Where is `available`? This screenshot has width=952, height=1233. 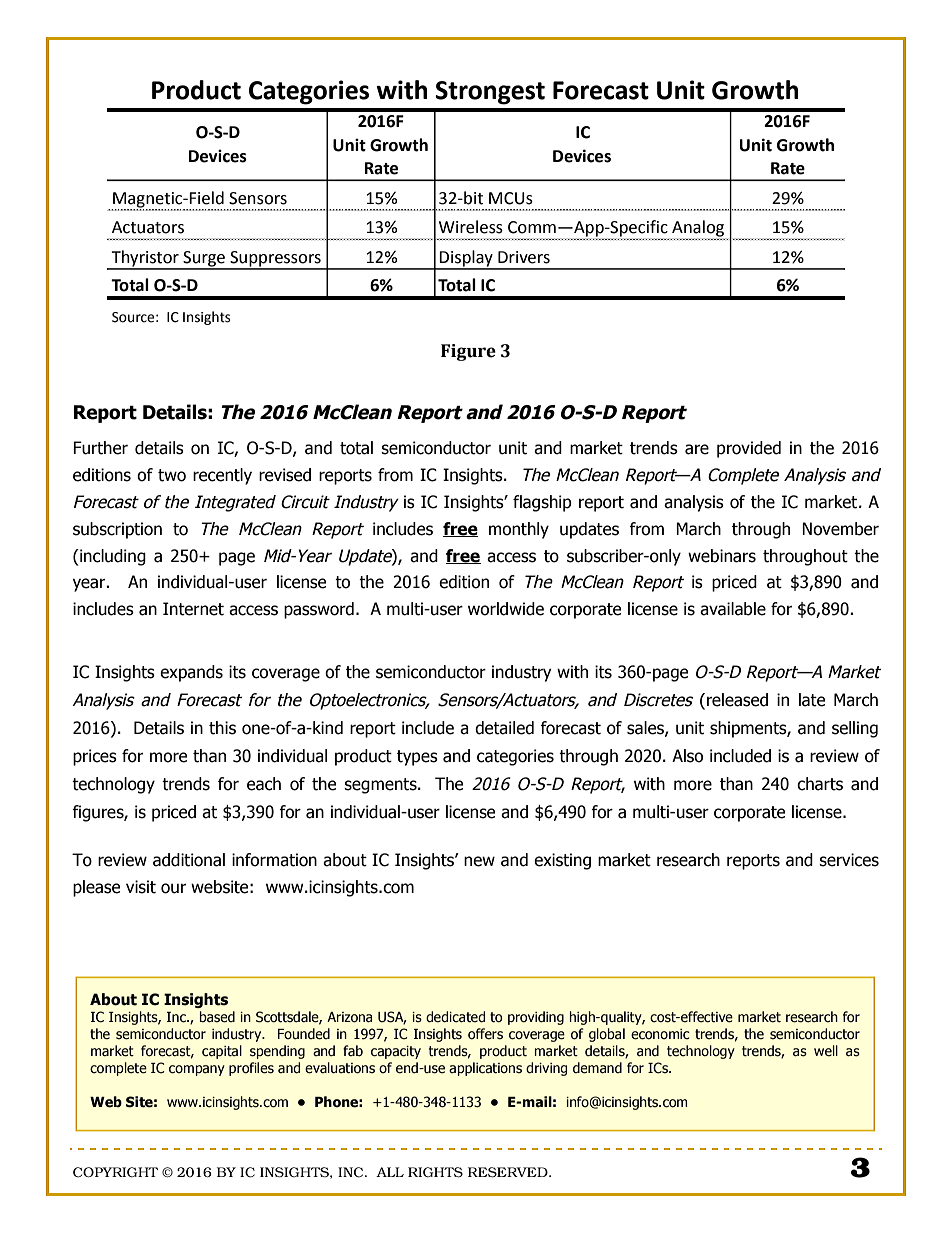
available is located at coordinates (733, 609).
